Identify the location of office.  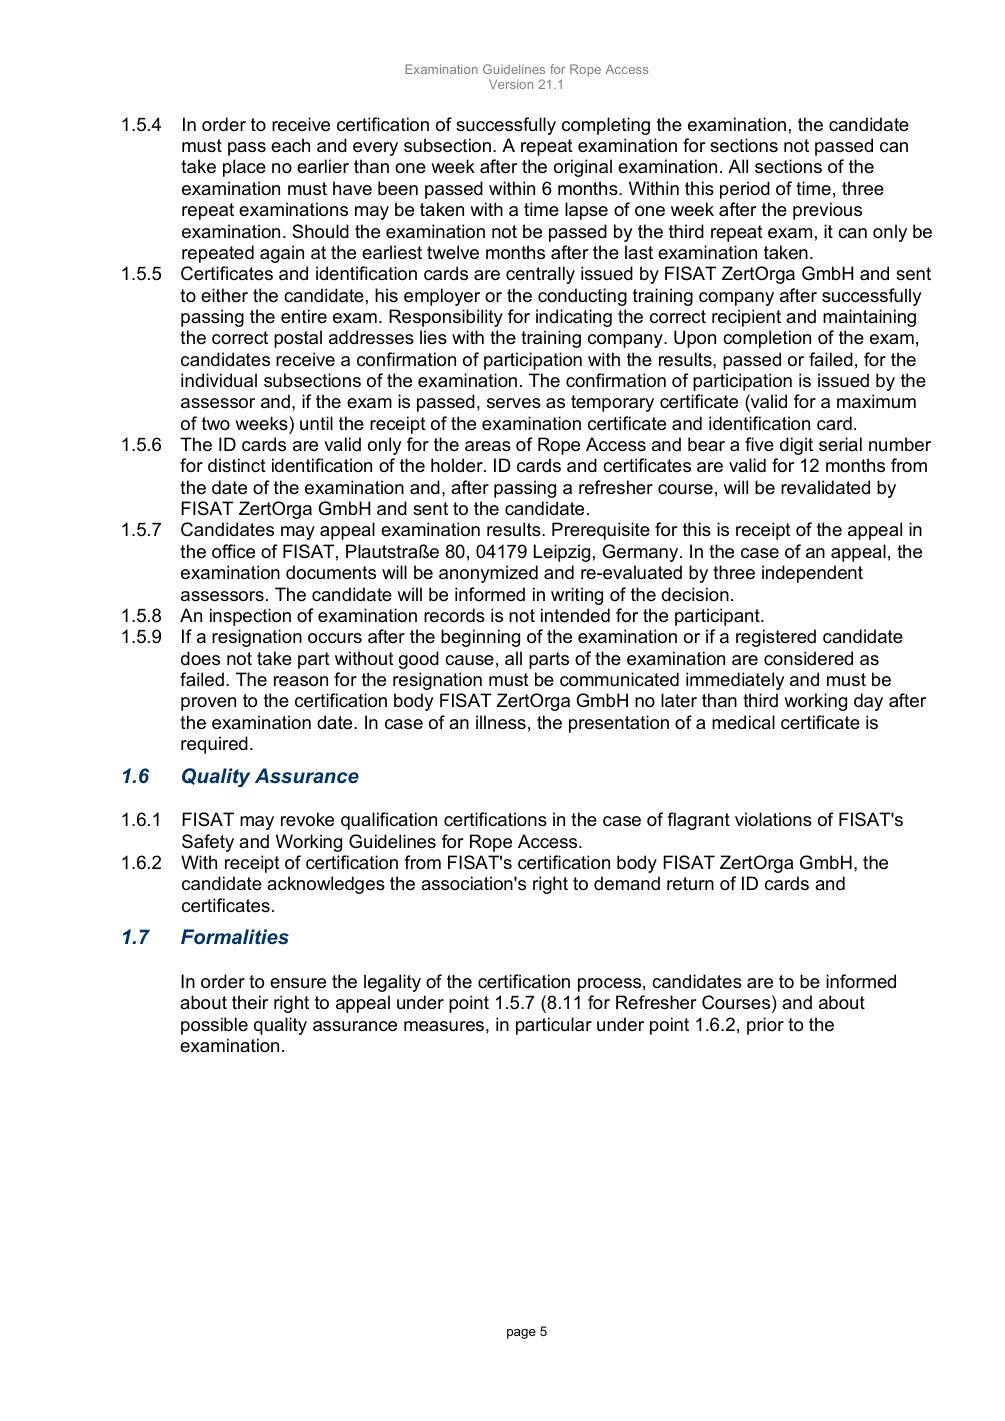
(233, 551).
